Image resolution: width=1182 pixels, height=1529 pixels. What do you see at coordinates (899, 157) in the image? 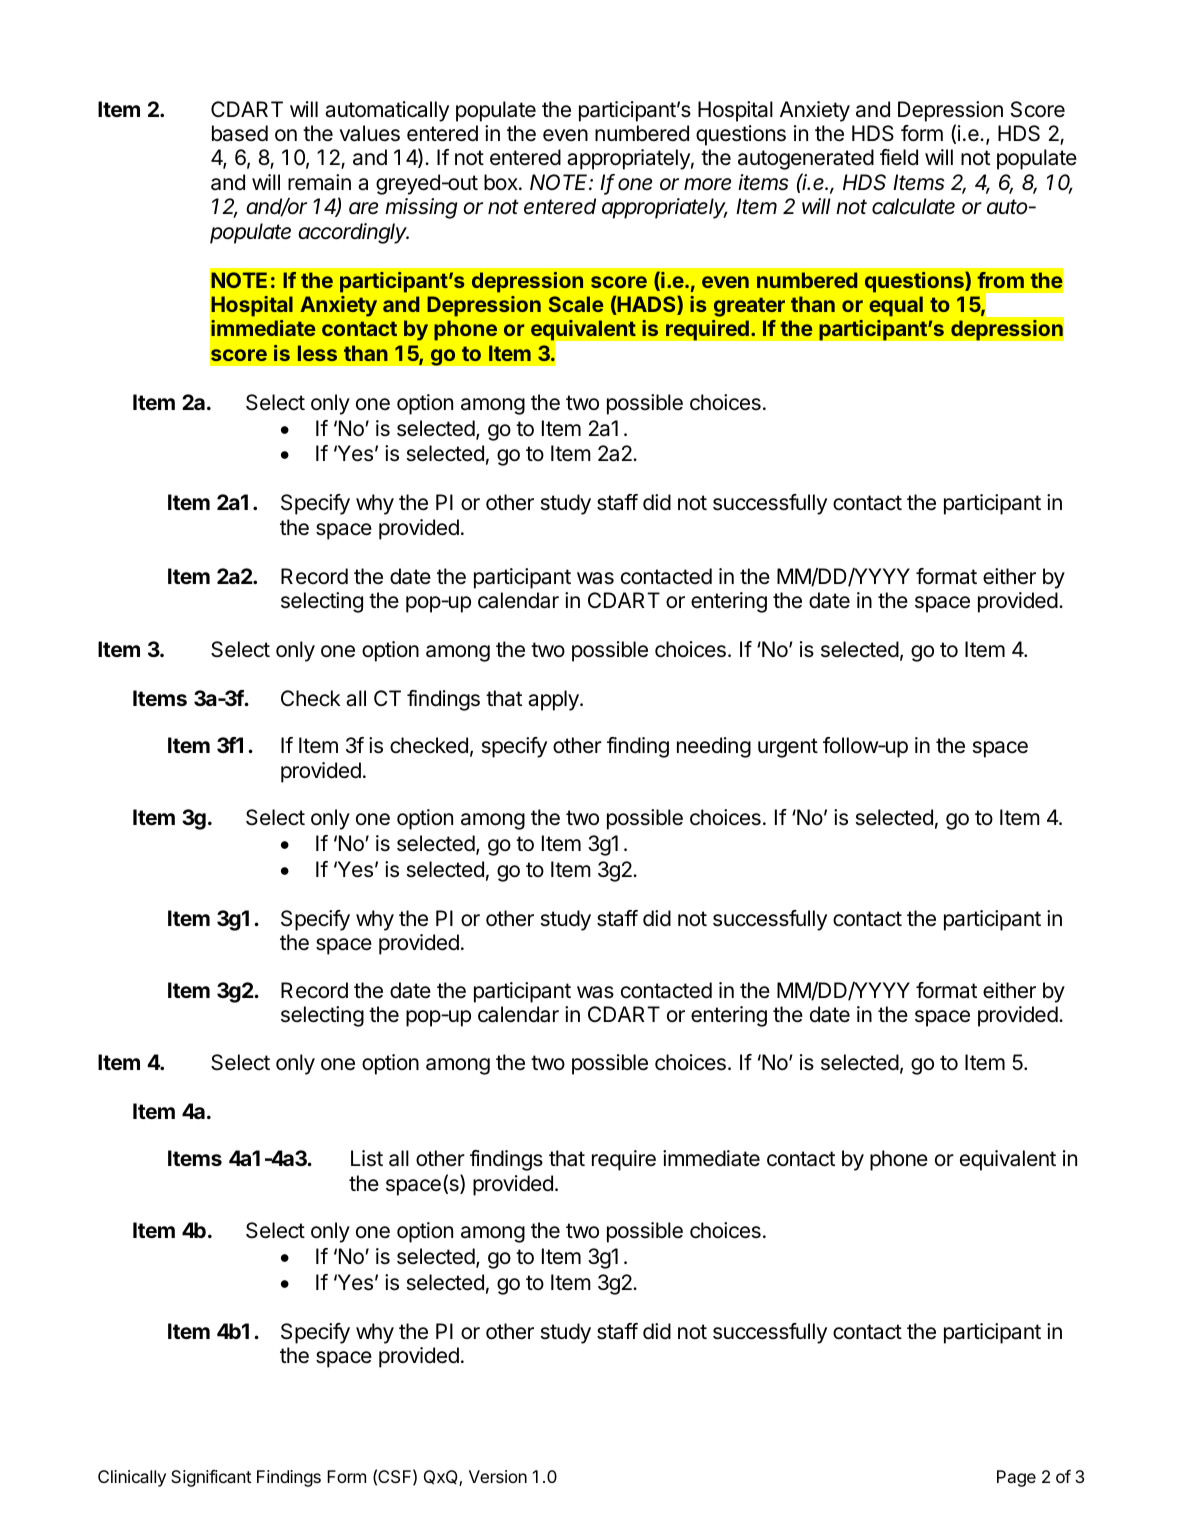
I see `field` at bounding box center [899, 157].
